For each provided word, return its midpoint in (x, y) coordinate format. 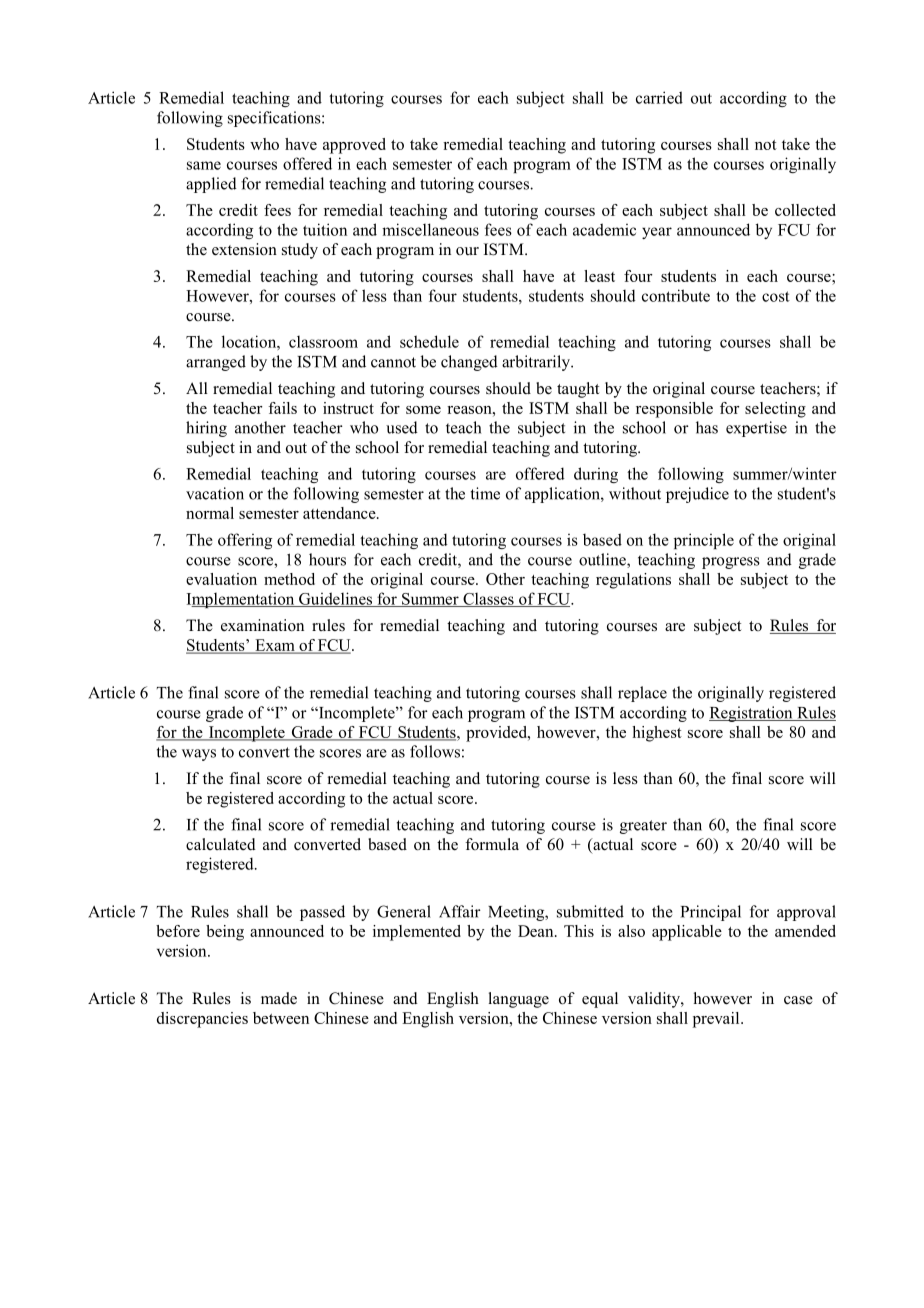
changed (469, 363)
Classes (488, 600)
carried (659, 97)
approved (354, 146)
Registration (752, 714)
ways (199, 755)
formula (492, 844)
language (519, 1000)
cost (776, 296)
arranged (216, 363)
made (279, 998)
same (204, 165)
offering (245, 541)
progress (731, 563)
